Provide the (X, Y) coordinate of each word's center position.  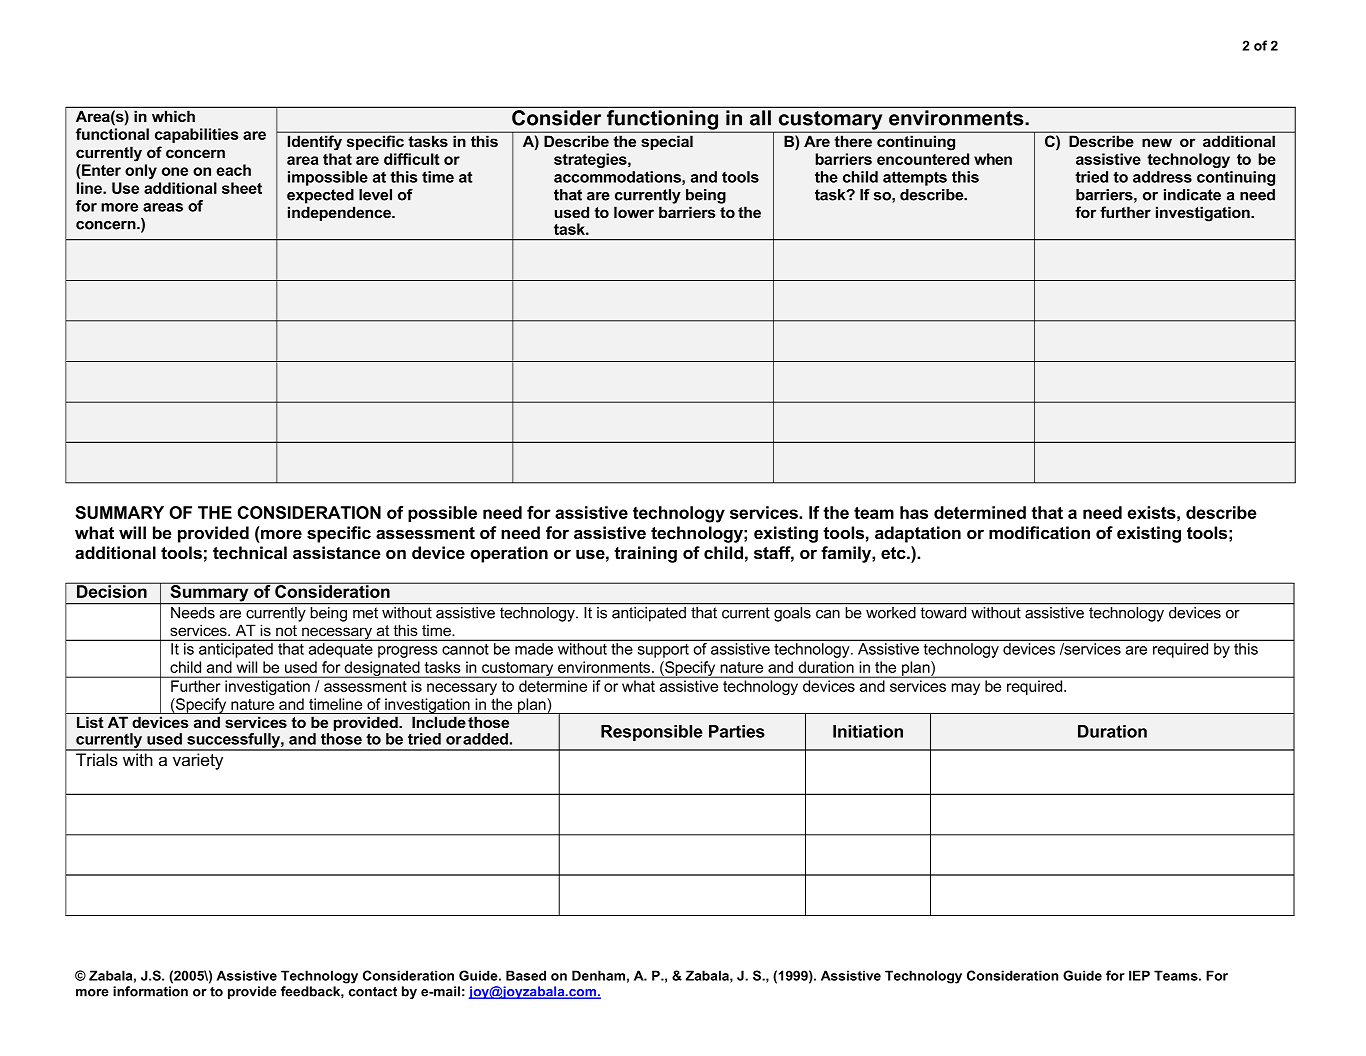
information (150, 991)
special (667, 143)
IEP (1139, 975)
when (993, 159)
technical (250, 553)
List (90, 722)
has (914, 512)
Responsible (651, 733)
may (965, 689)
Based (526, 975)
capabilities (196, 135)
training (645, 554)
